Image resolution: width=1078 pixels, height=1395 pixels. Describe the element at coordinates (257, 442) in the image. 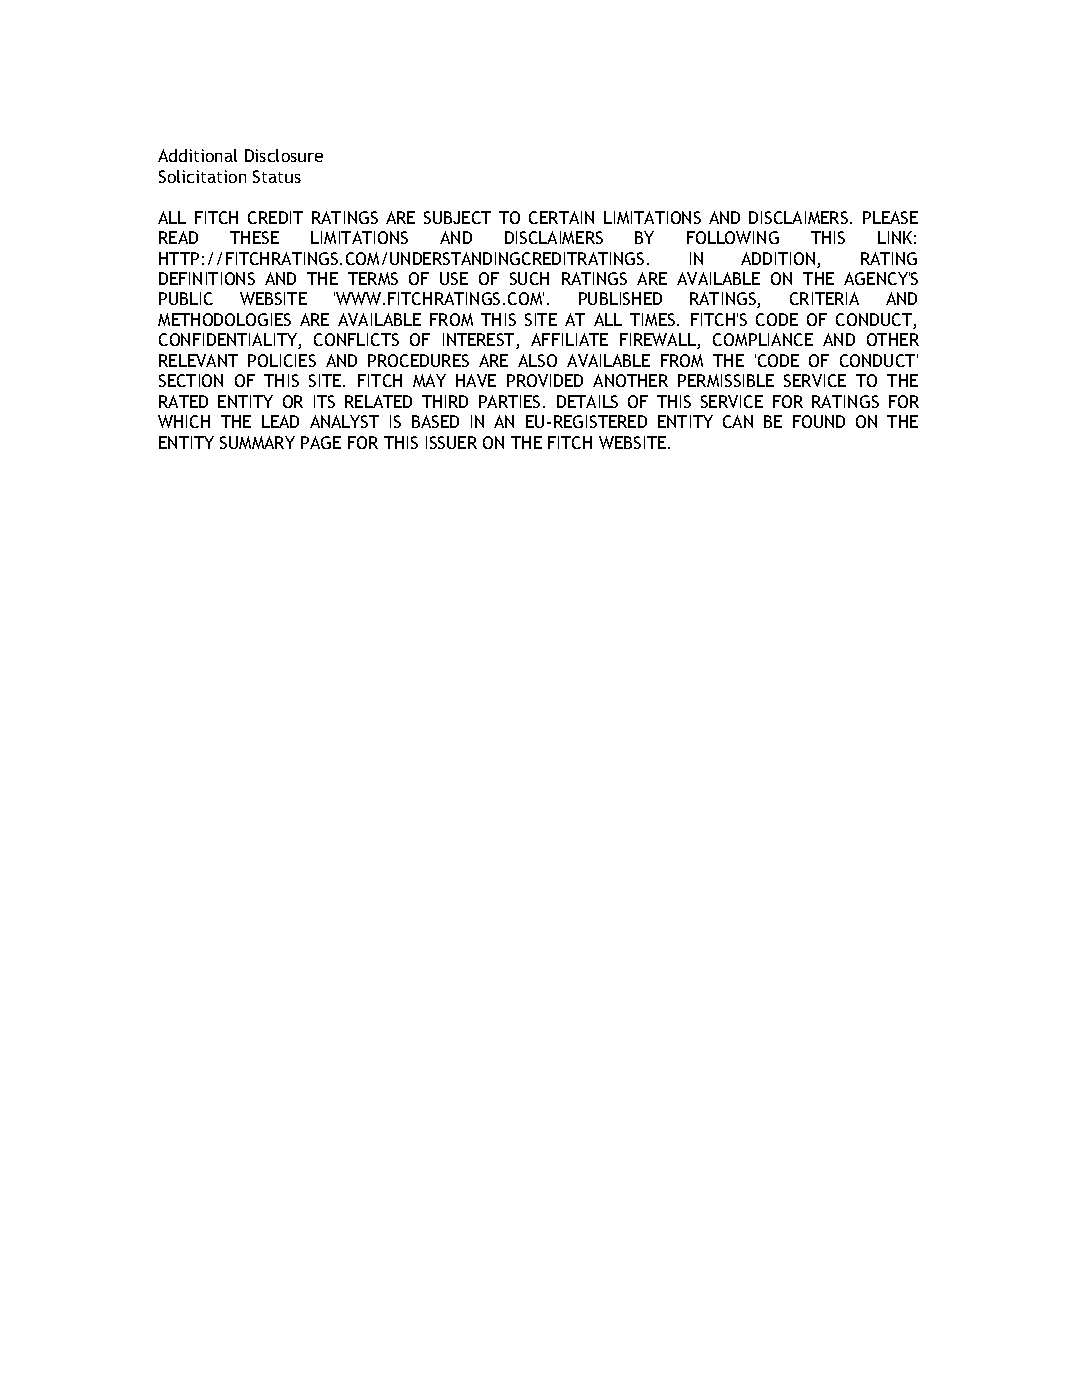

I see `SUMMARY` at that location.
